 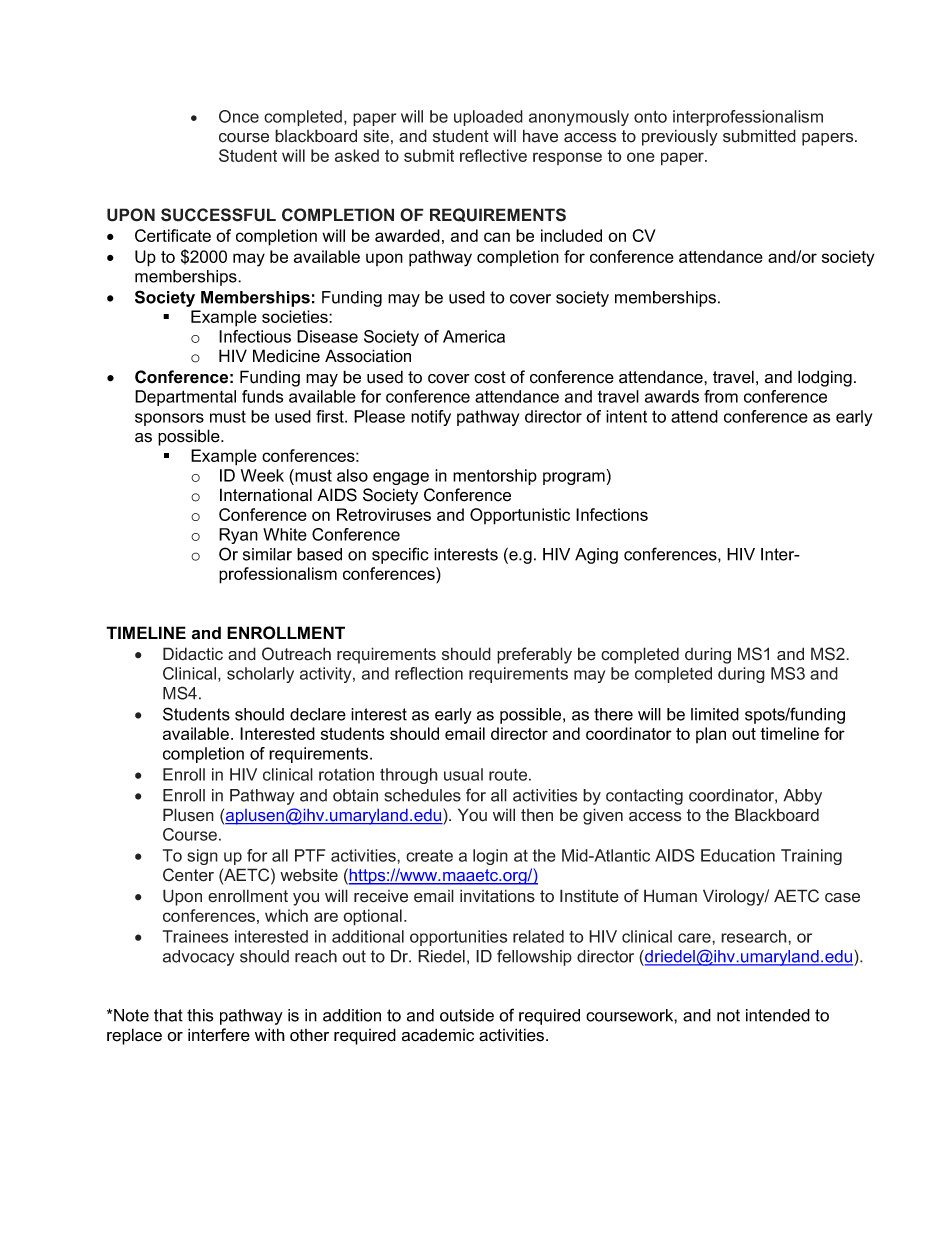 I want to click on previously, so click(x=680, y=137).
